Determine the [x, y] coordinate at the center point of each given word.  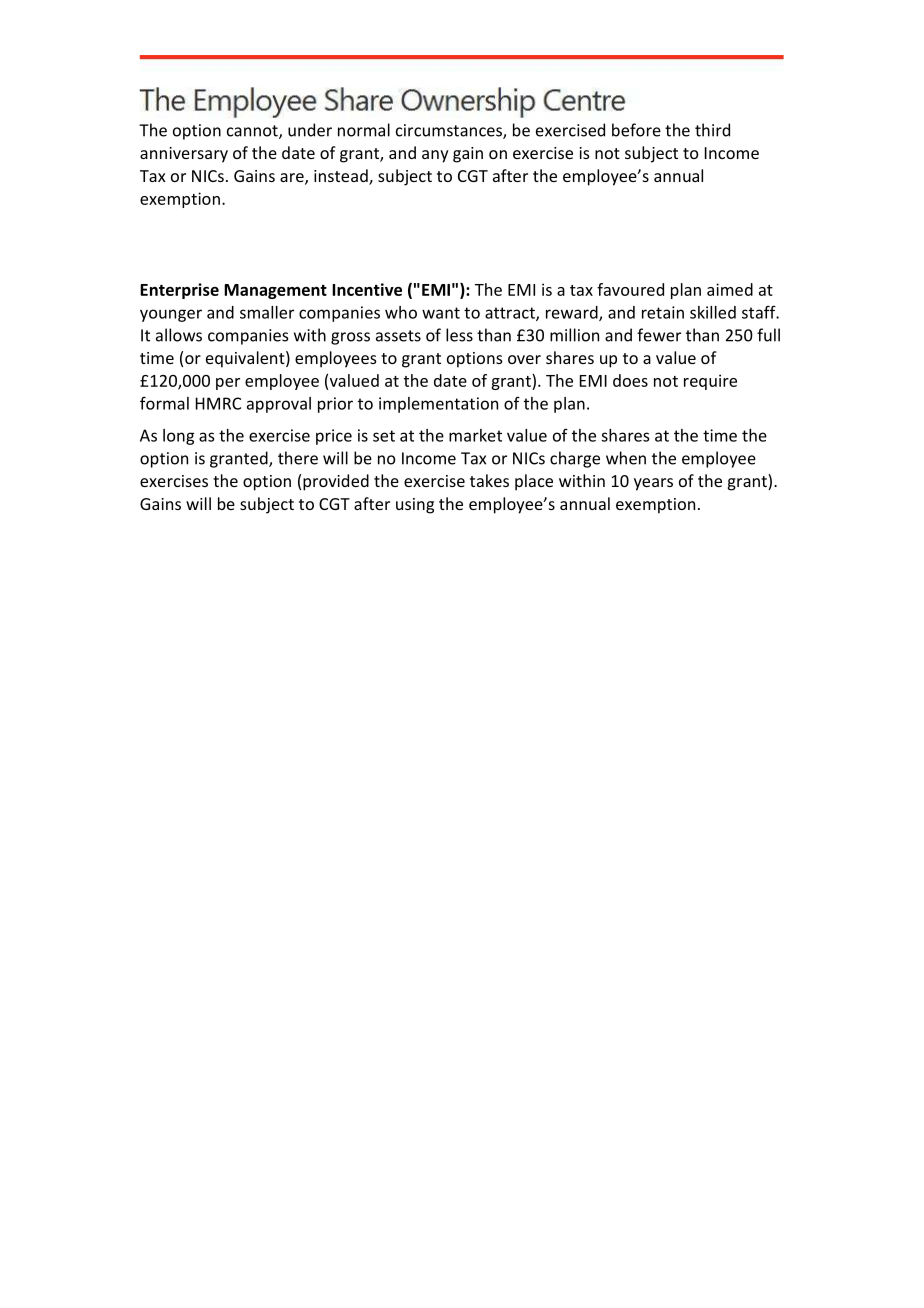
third [712, 130]
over [524, 359]
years [653, 484]
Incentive [367, 289]
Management [275, 291]
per [228, 384]
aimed [730, 289]
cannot [253, 132]
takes [489, 480]
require [710, 382]
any [435, 156]
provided [336, 482]
